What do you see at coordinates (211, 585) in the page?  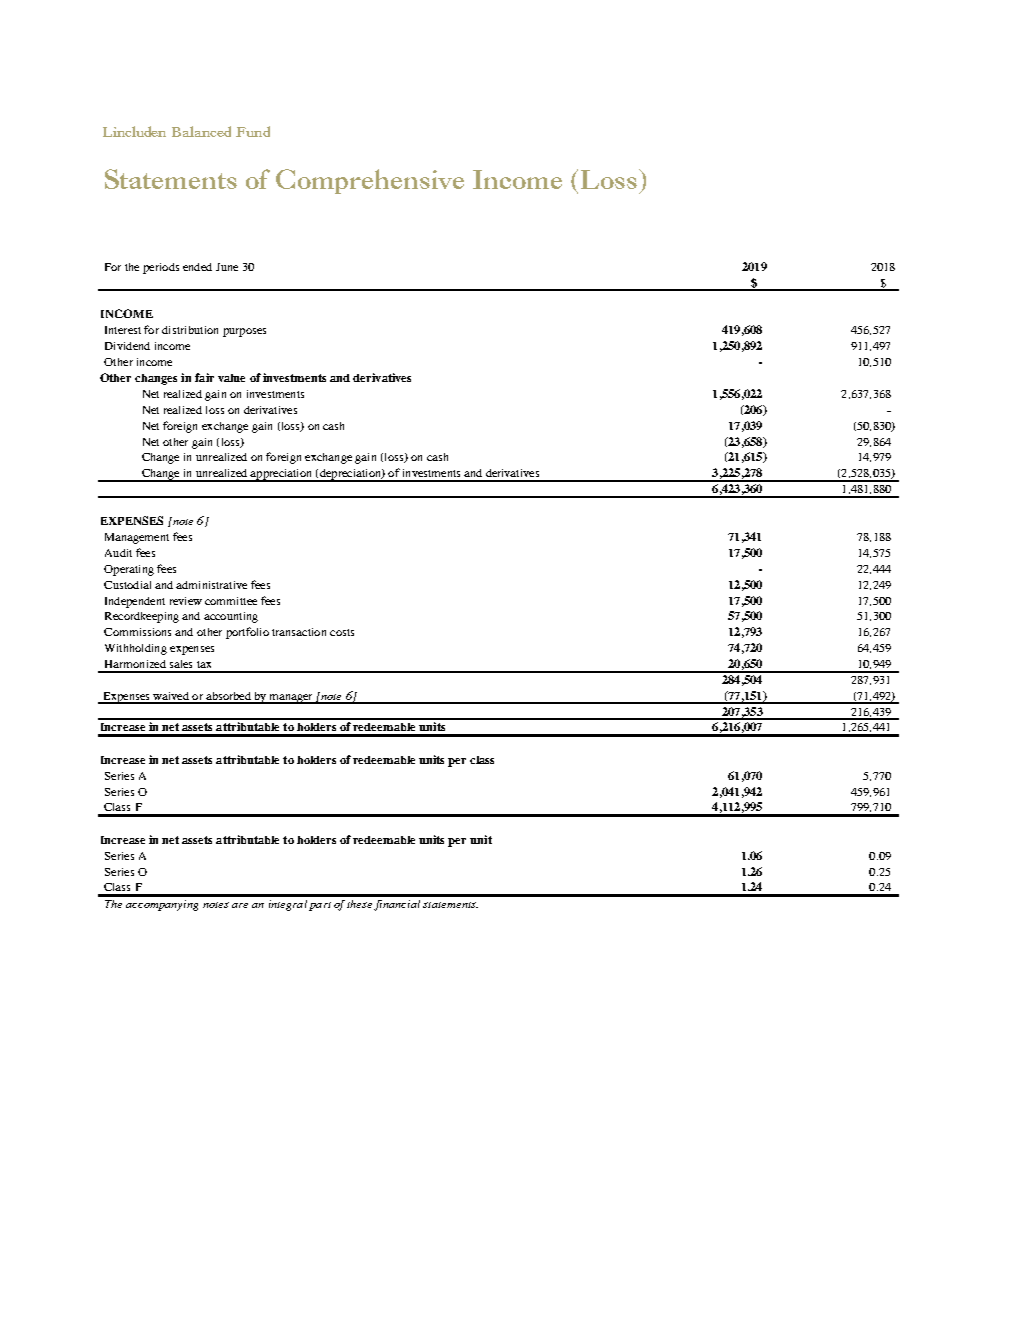 I see `administrative` at bounding box center [211, 585].
